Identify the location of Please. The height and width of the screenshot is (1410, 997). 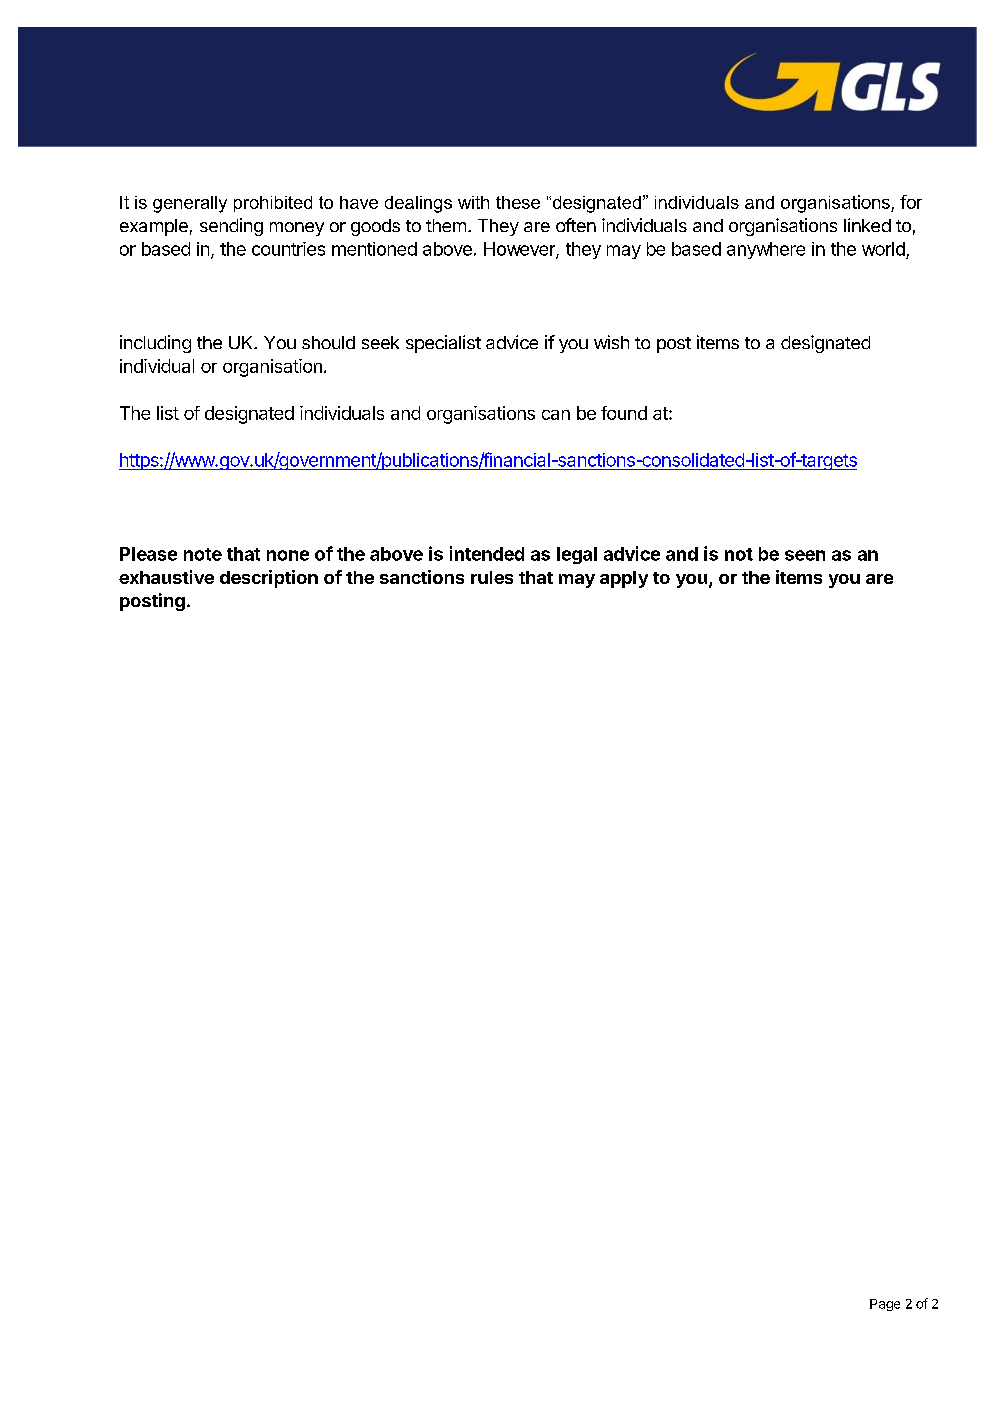
(148, 554).
